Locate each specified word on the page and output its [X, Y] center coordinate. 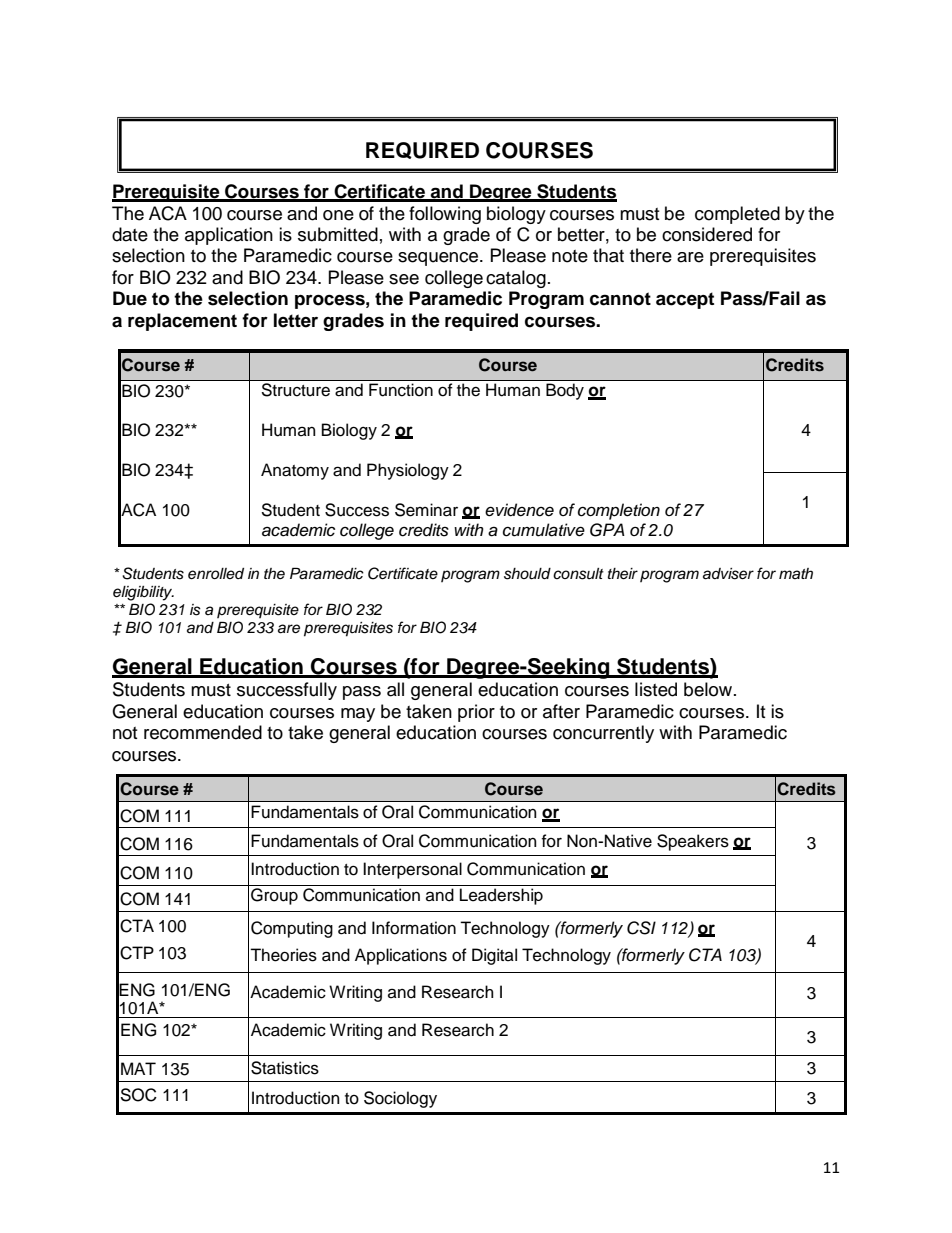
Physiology [408, 471]
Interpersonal [412, 870]
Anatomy [295, 471]
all [395, 689]
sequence [439, 259]
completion [619, 511]
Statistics [285, 1068]
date [130, 234]
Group [274, 896]
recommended [203, 732]
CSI [641, 928]
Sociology [400, 1099]
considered [707, 234]
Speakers [693, 842]
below [709, 689]
